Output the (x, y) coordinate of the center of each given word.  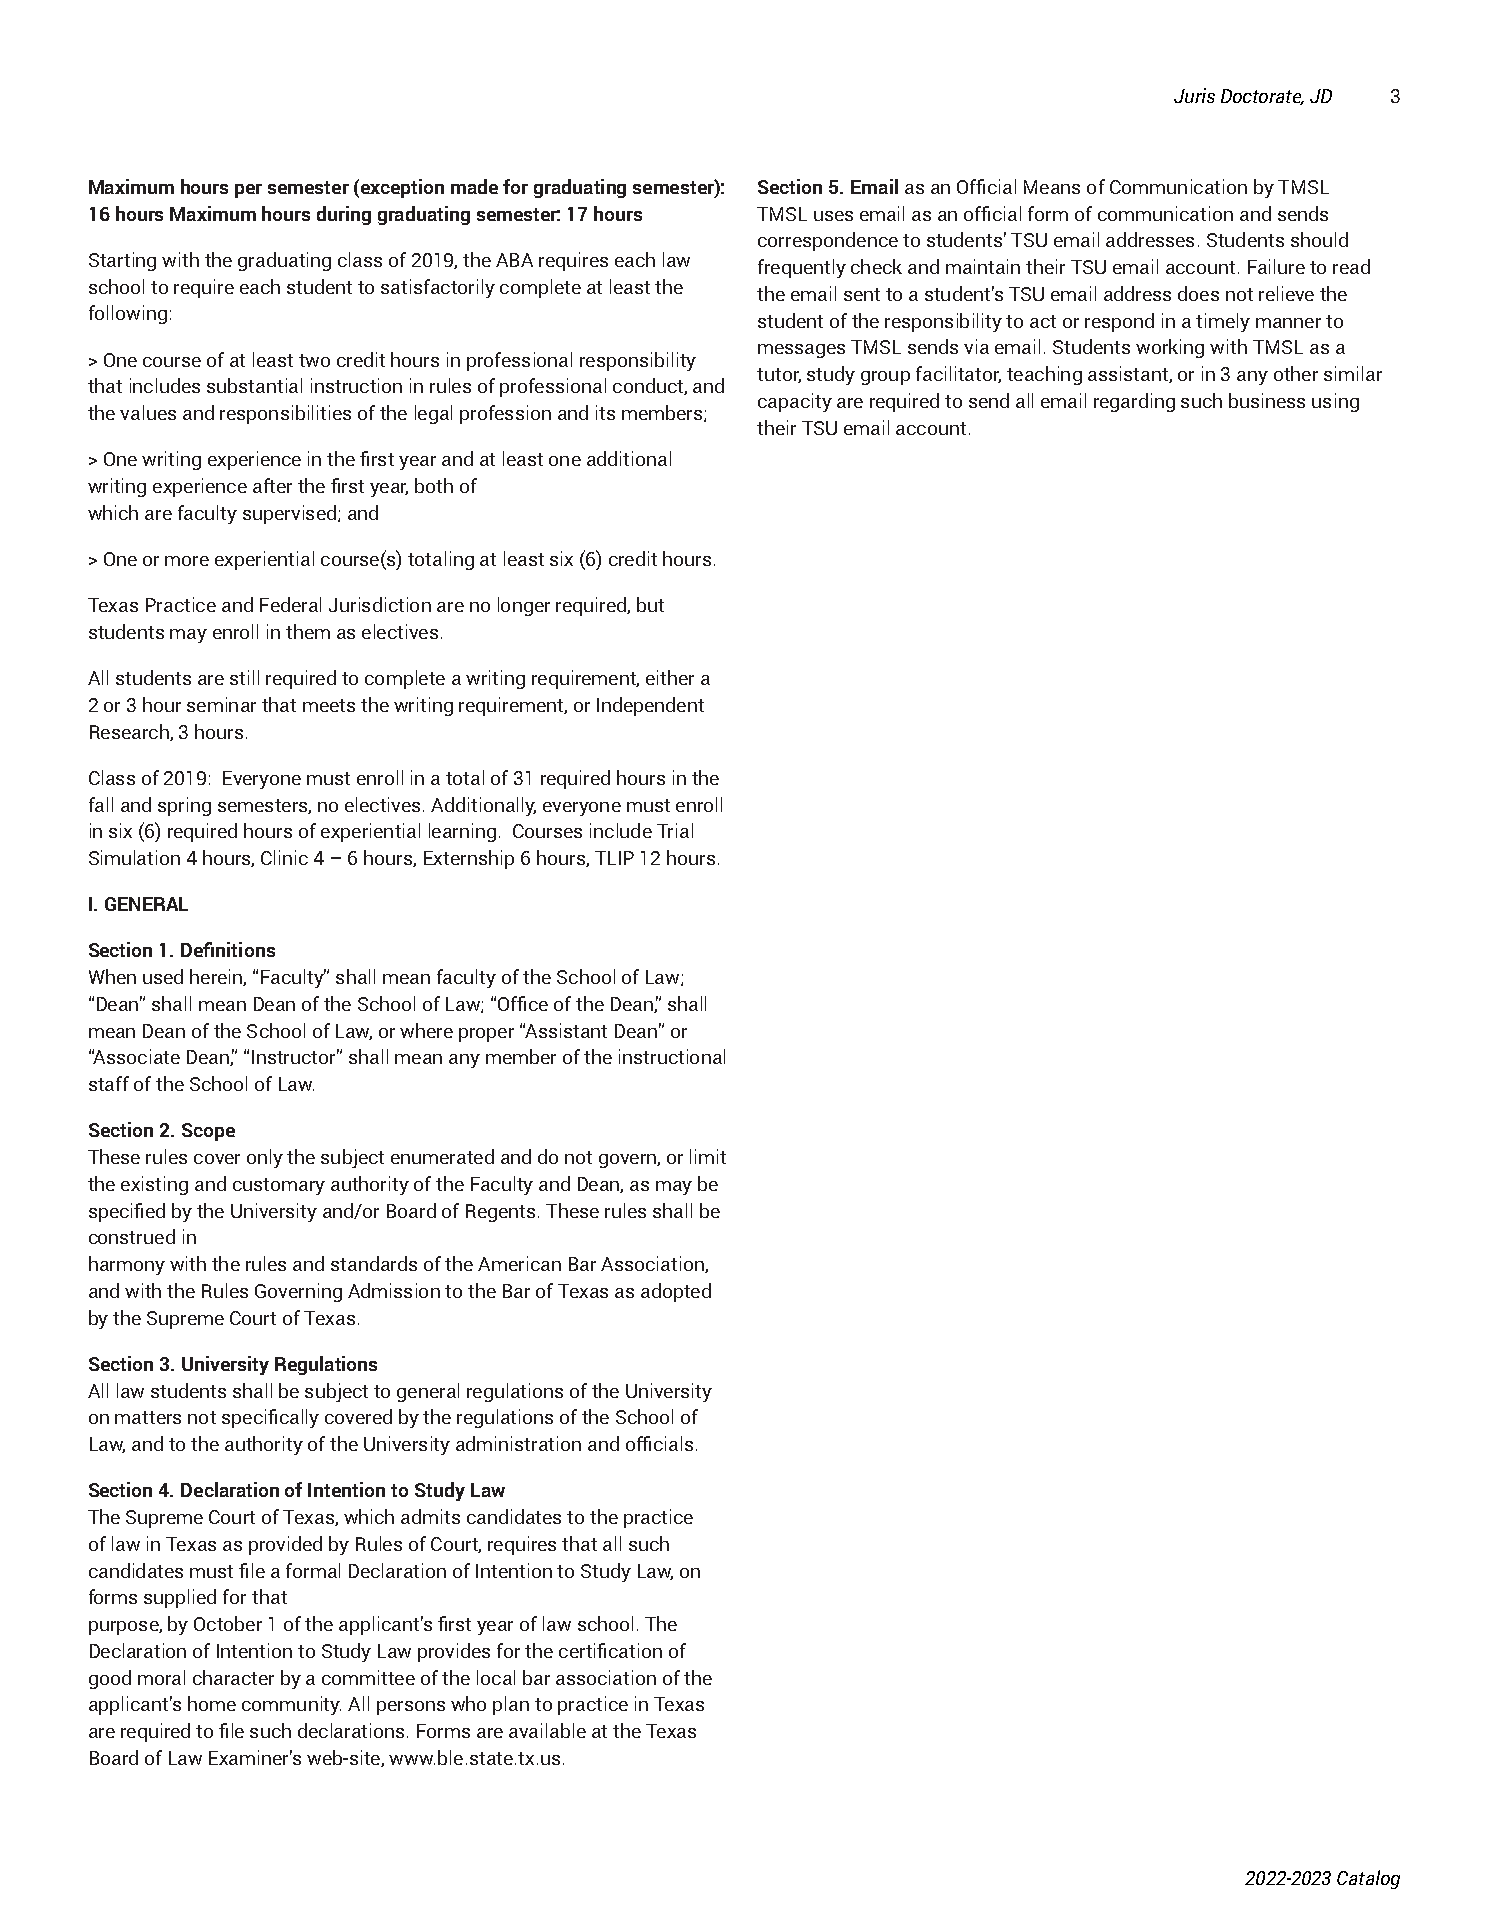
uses (833, 216)
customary (279, 1186)
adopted (676, 1292)
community (291, 1705)
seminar (221, 704)
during (344, 215)
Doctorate (1262, 97)
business (1267, 400)
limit (708, 1156)
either (670, 677)
